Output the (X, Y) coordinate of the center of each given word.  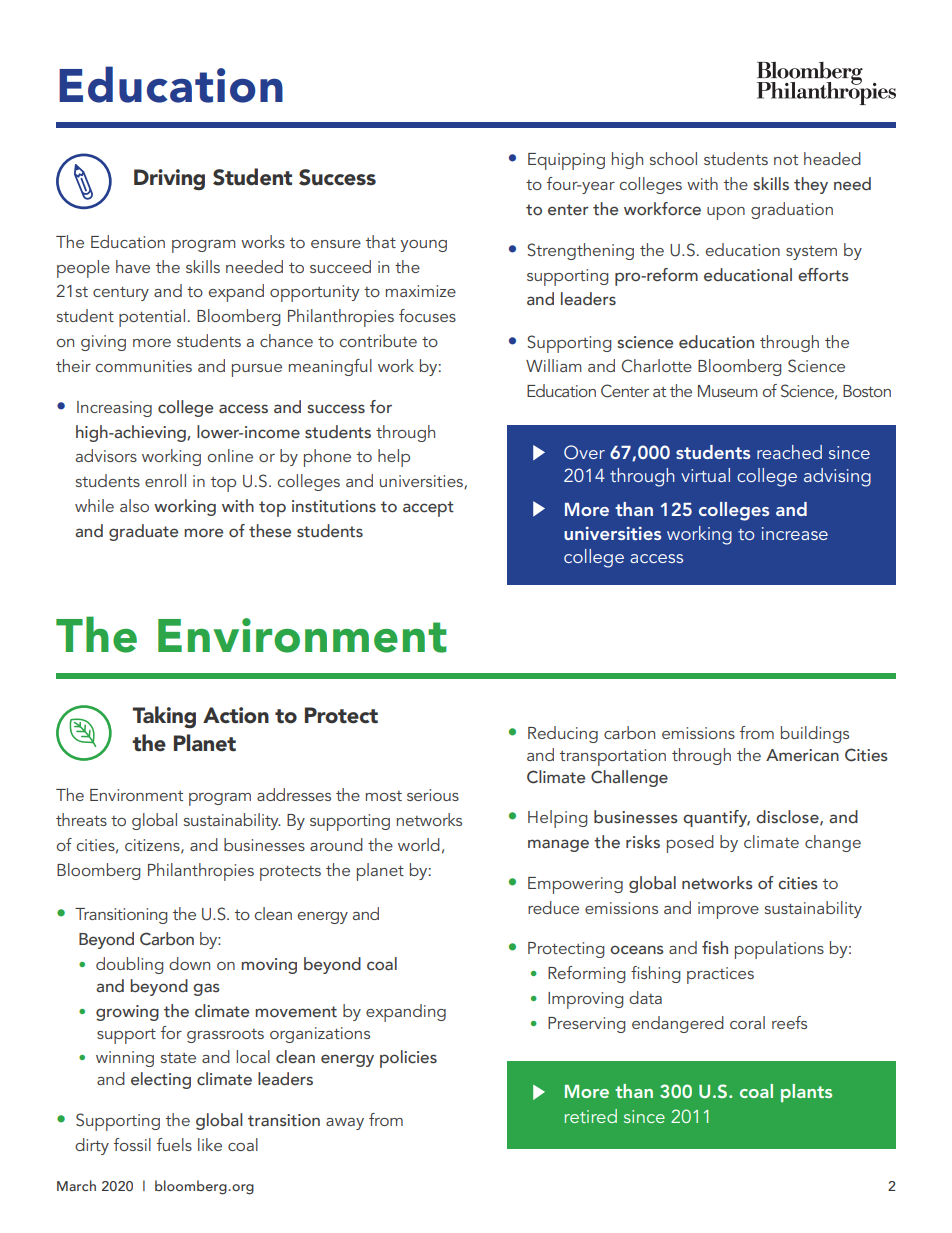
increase (795, 533)
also (134, 505)
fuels (174, 1144)
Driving (169, 179)
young (423, 246)
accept (428, 509)
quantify (716, 818)
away (345, 1124)
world (419, 844)
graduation (792, 210)
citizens (153, 846)
